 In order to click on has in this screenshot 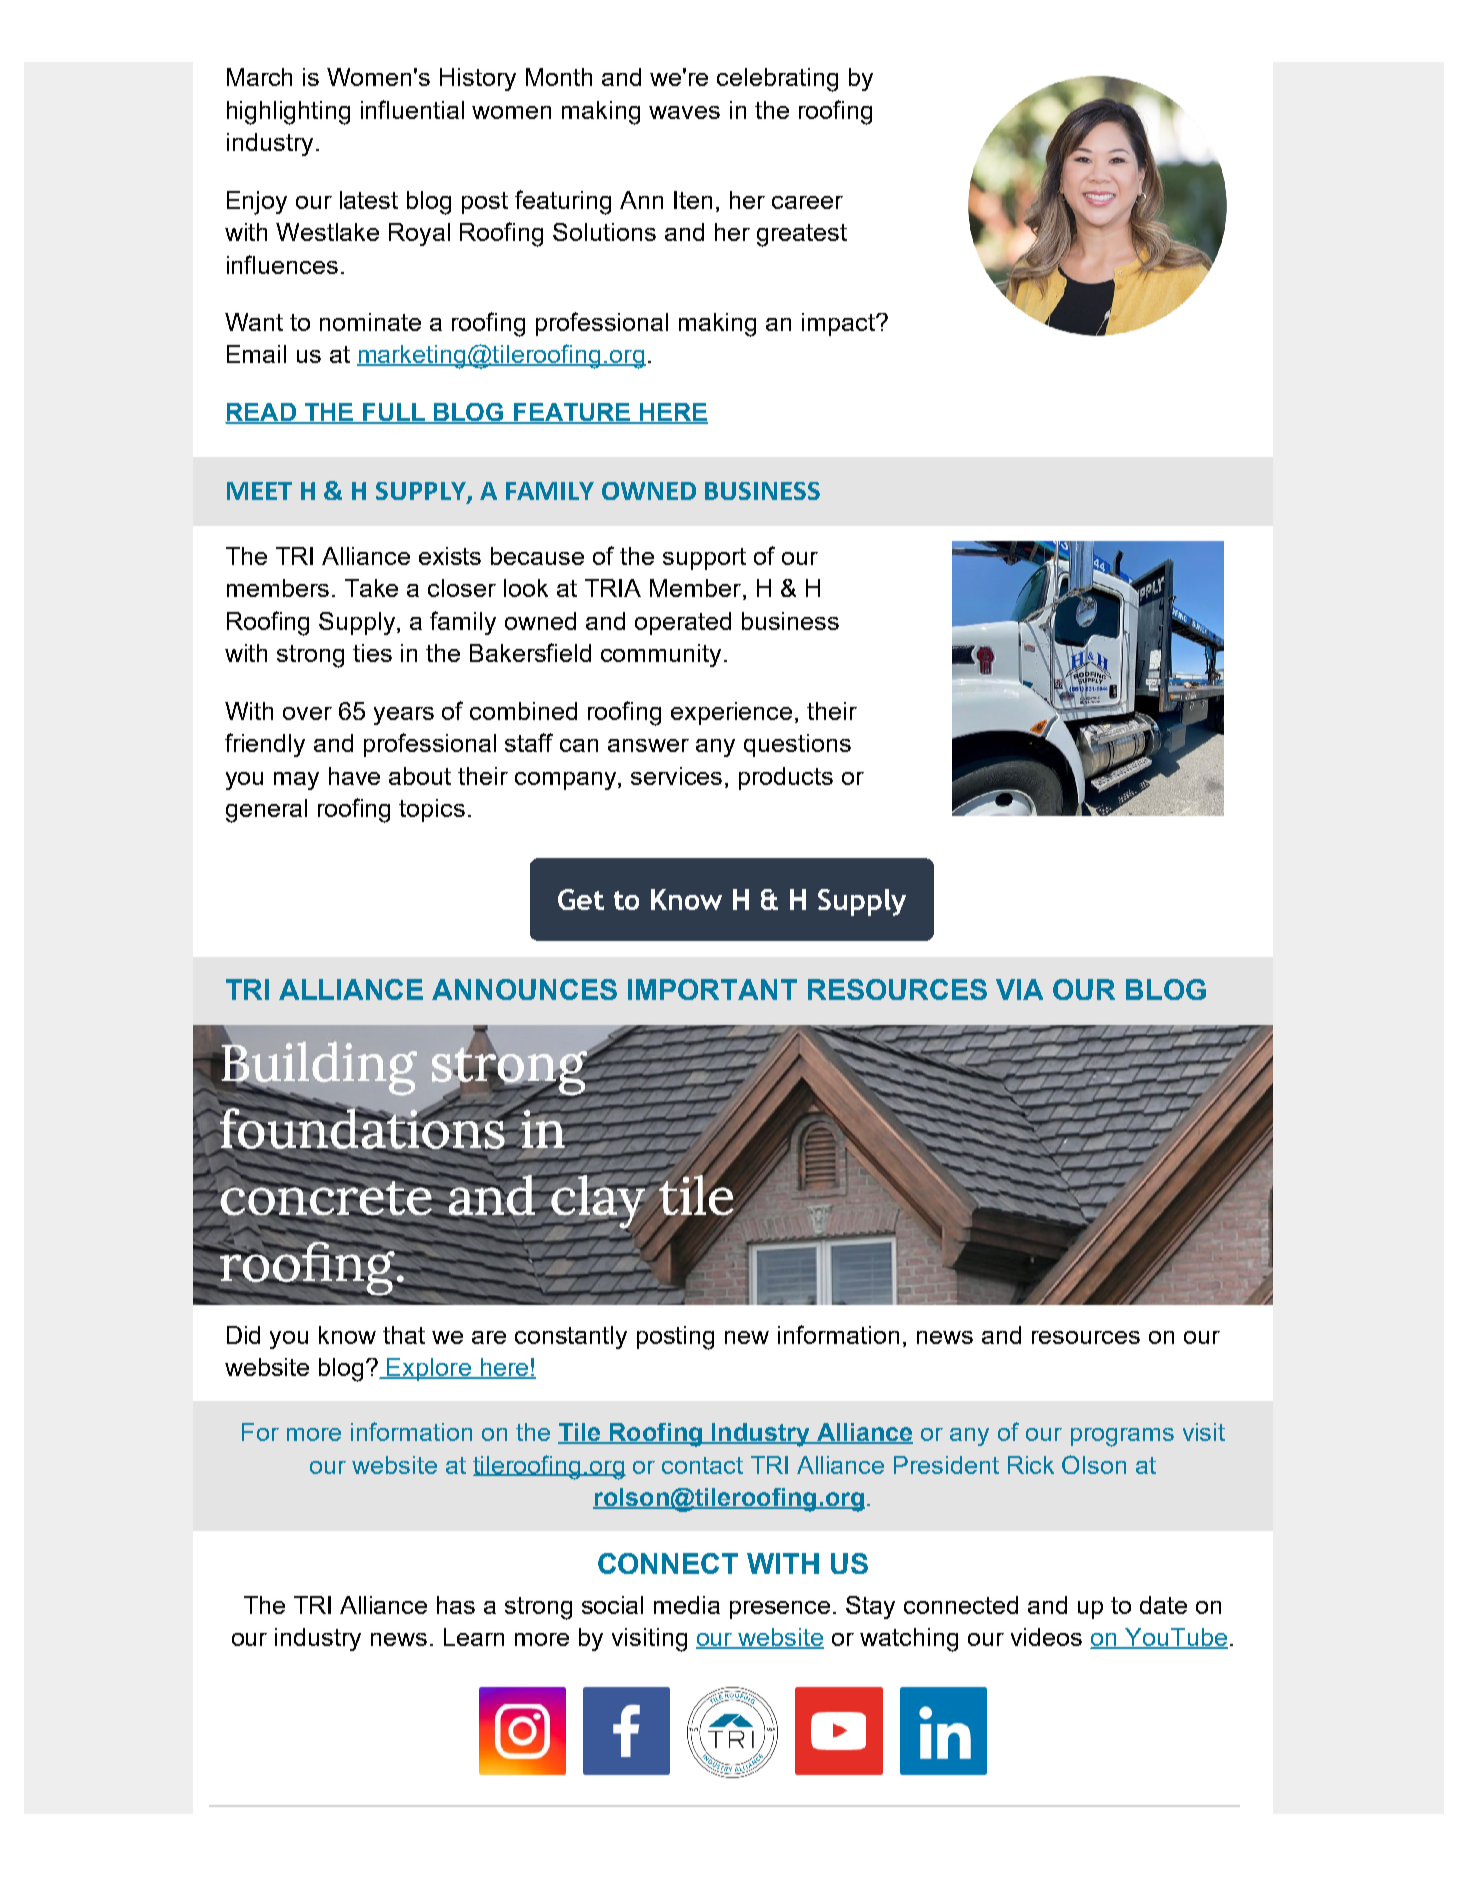, I will do `click(456, 1605)`.
